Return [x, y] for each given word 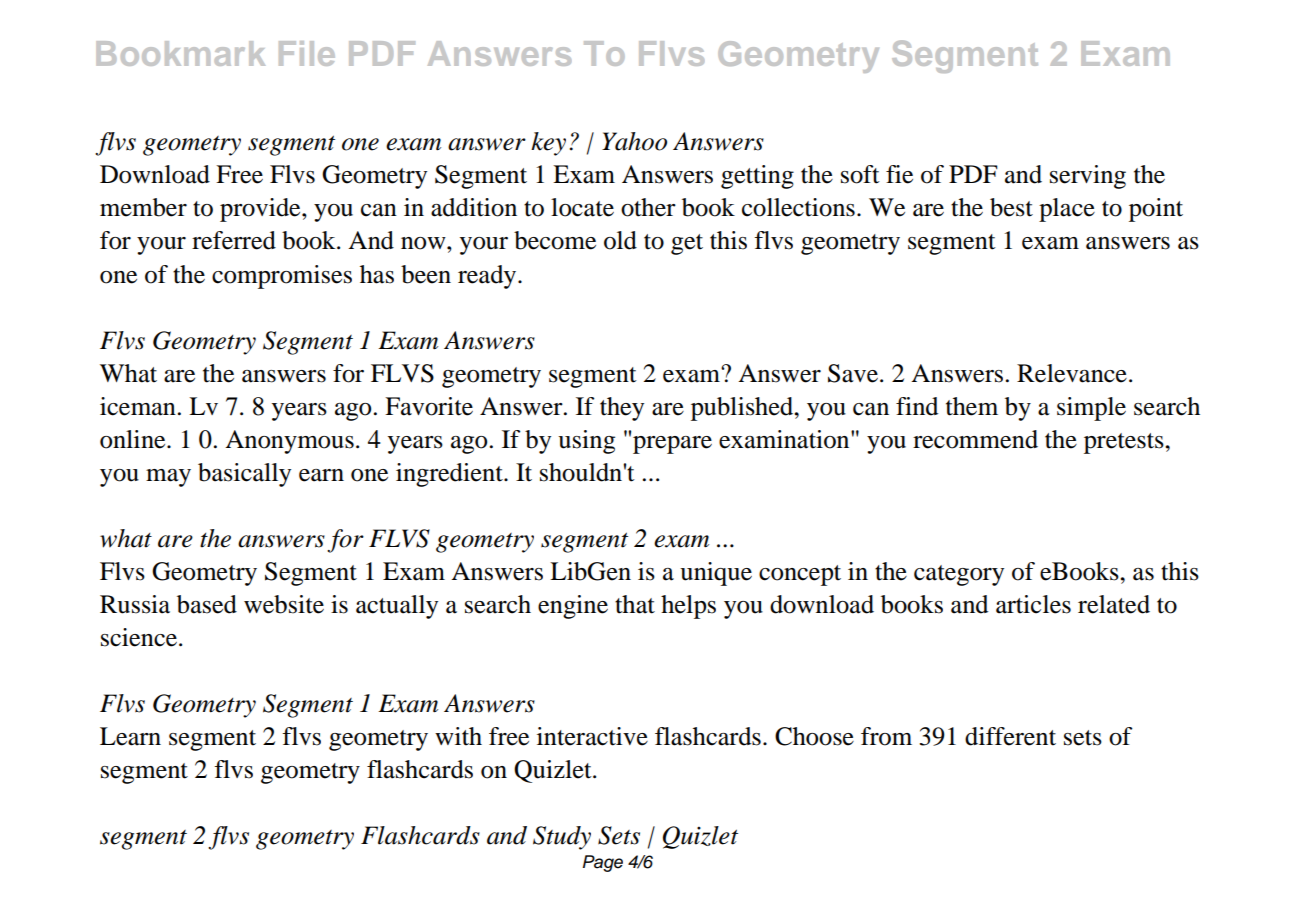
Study [562, 838]
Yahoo [634, 141]
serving [1088, 177]
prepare [672, 445]
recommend [975, 439]
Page [603, 863]
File [307, 53]
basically [244, 475]
